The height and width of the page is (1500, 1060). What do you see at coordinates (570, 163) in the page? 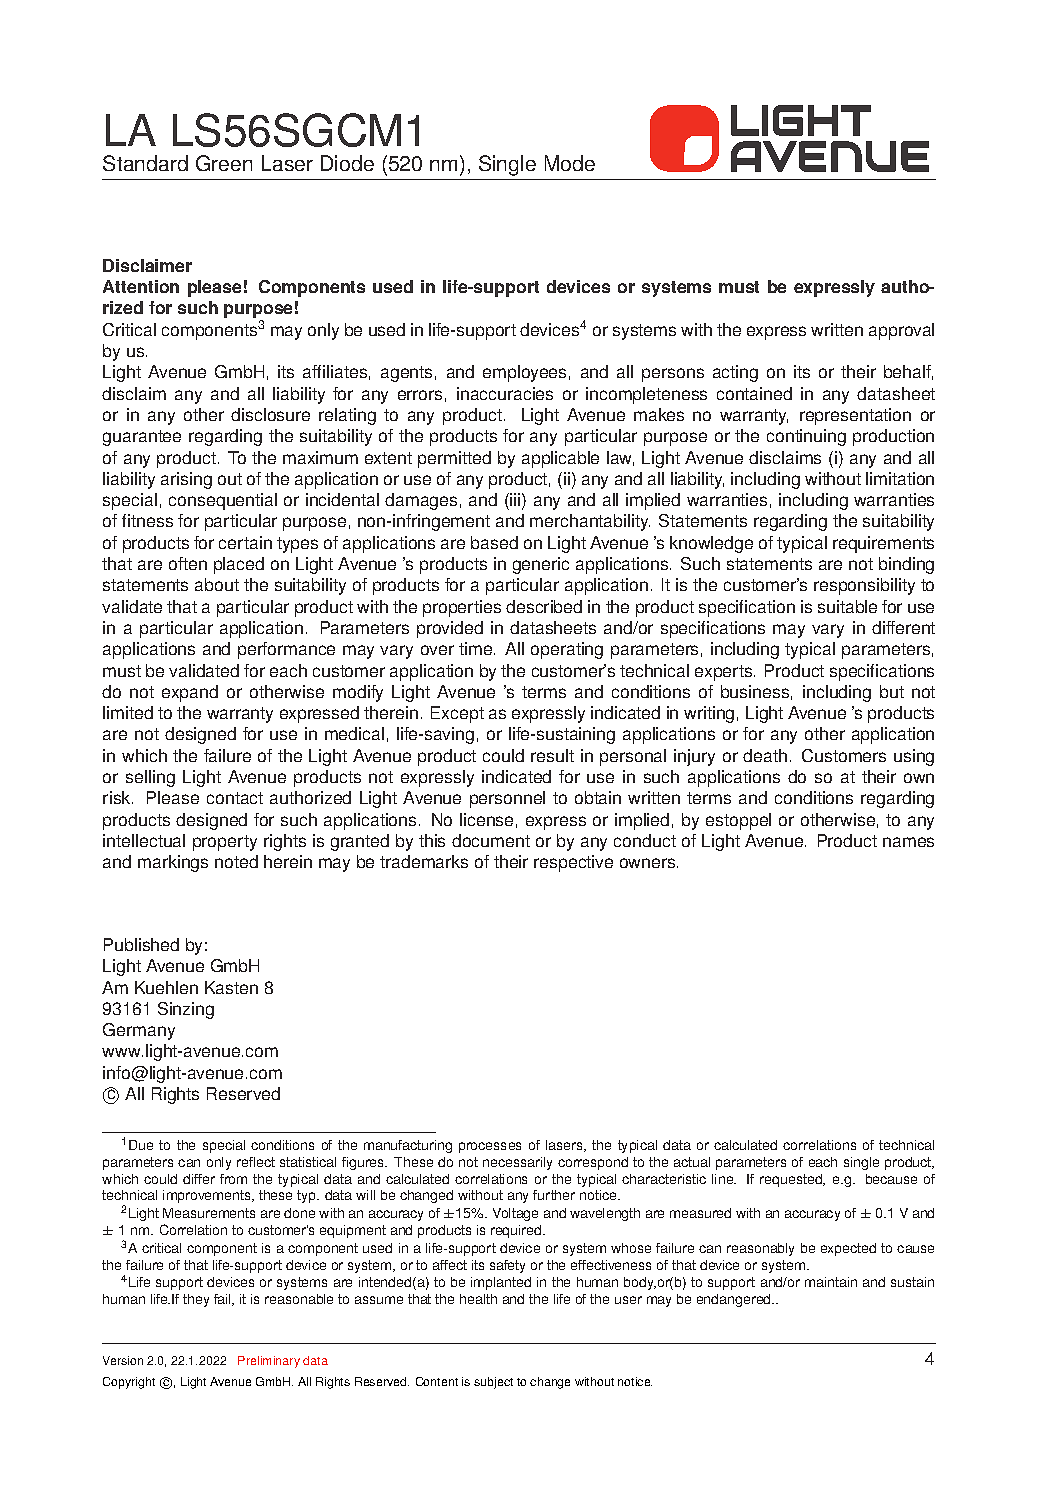
I see `Mode` at bounding box center [570, 163].
